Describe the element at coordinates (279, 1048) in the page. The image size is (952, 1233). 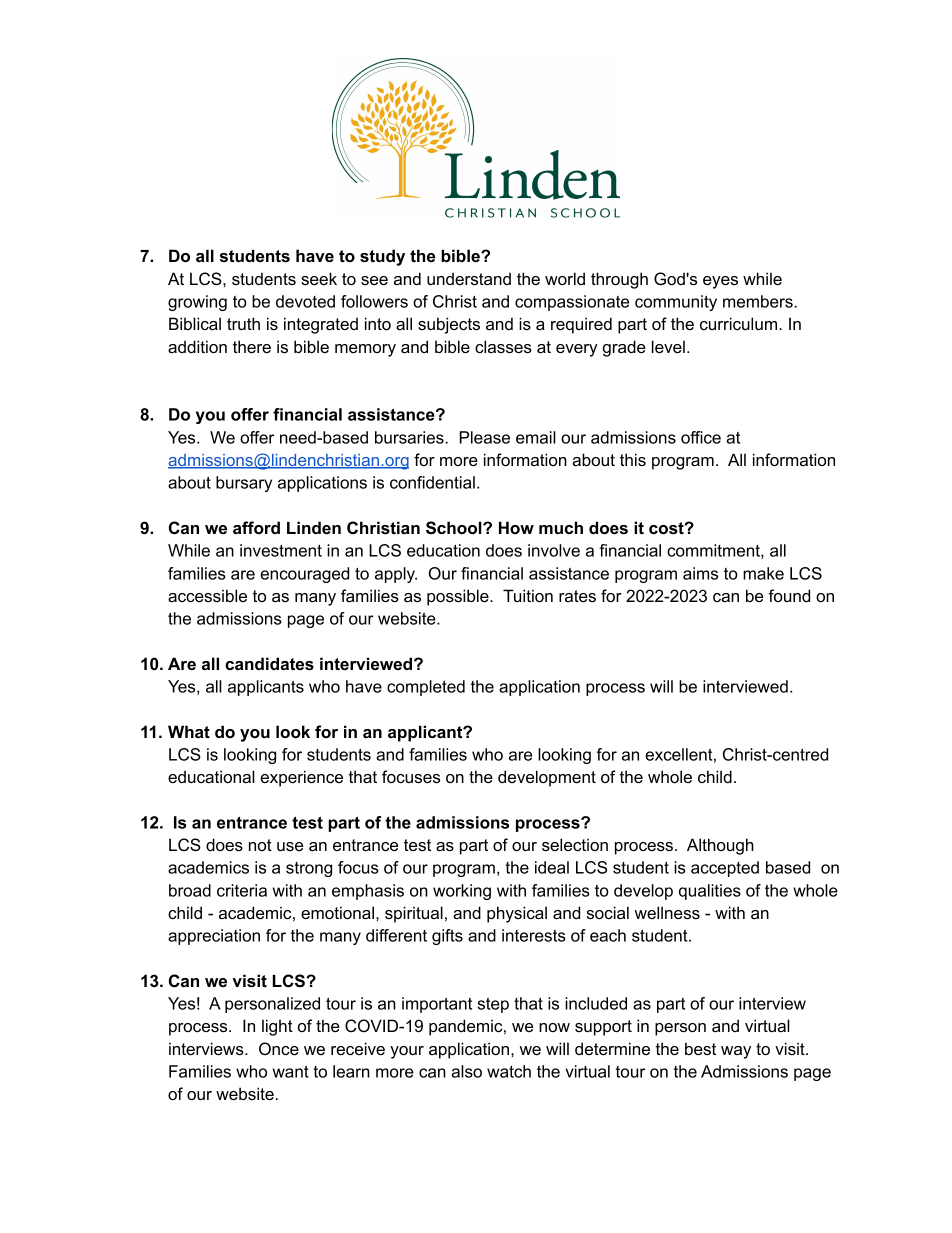
I see `Once` at that location.
